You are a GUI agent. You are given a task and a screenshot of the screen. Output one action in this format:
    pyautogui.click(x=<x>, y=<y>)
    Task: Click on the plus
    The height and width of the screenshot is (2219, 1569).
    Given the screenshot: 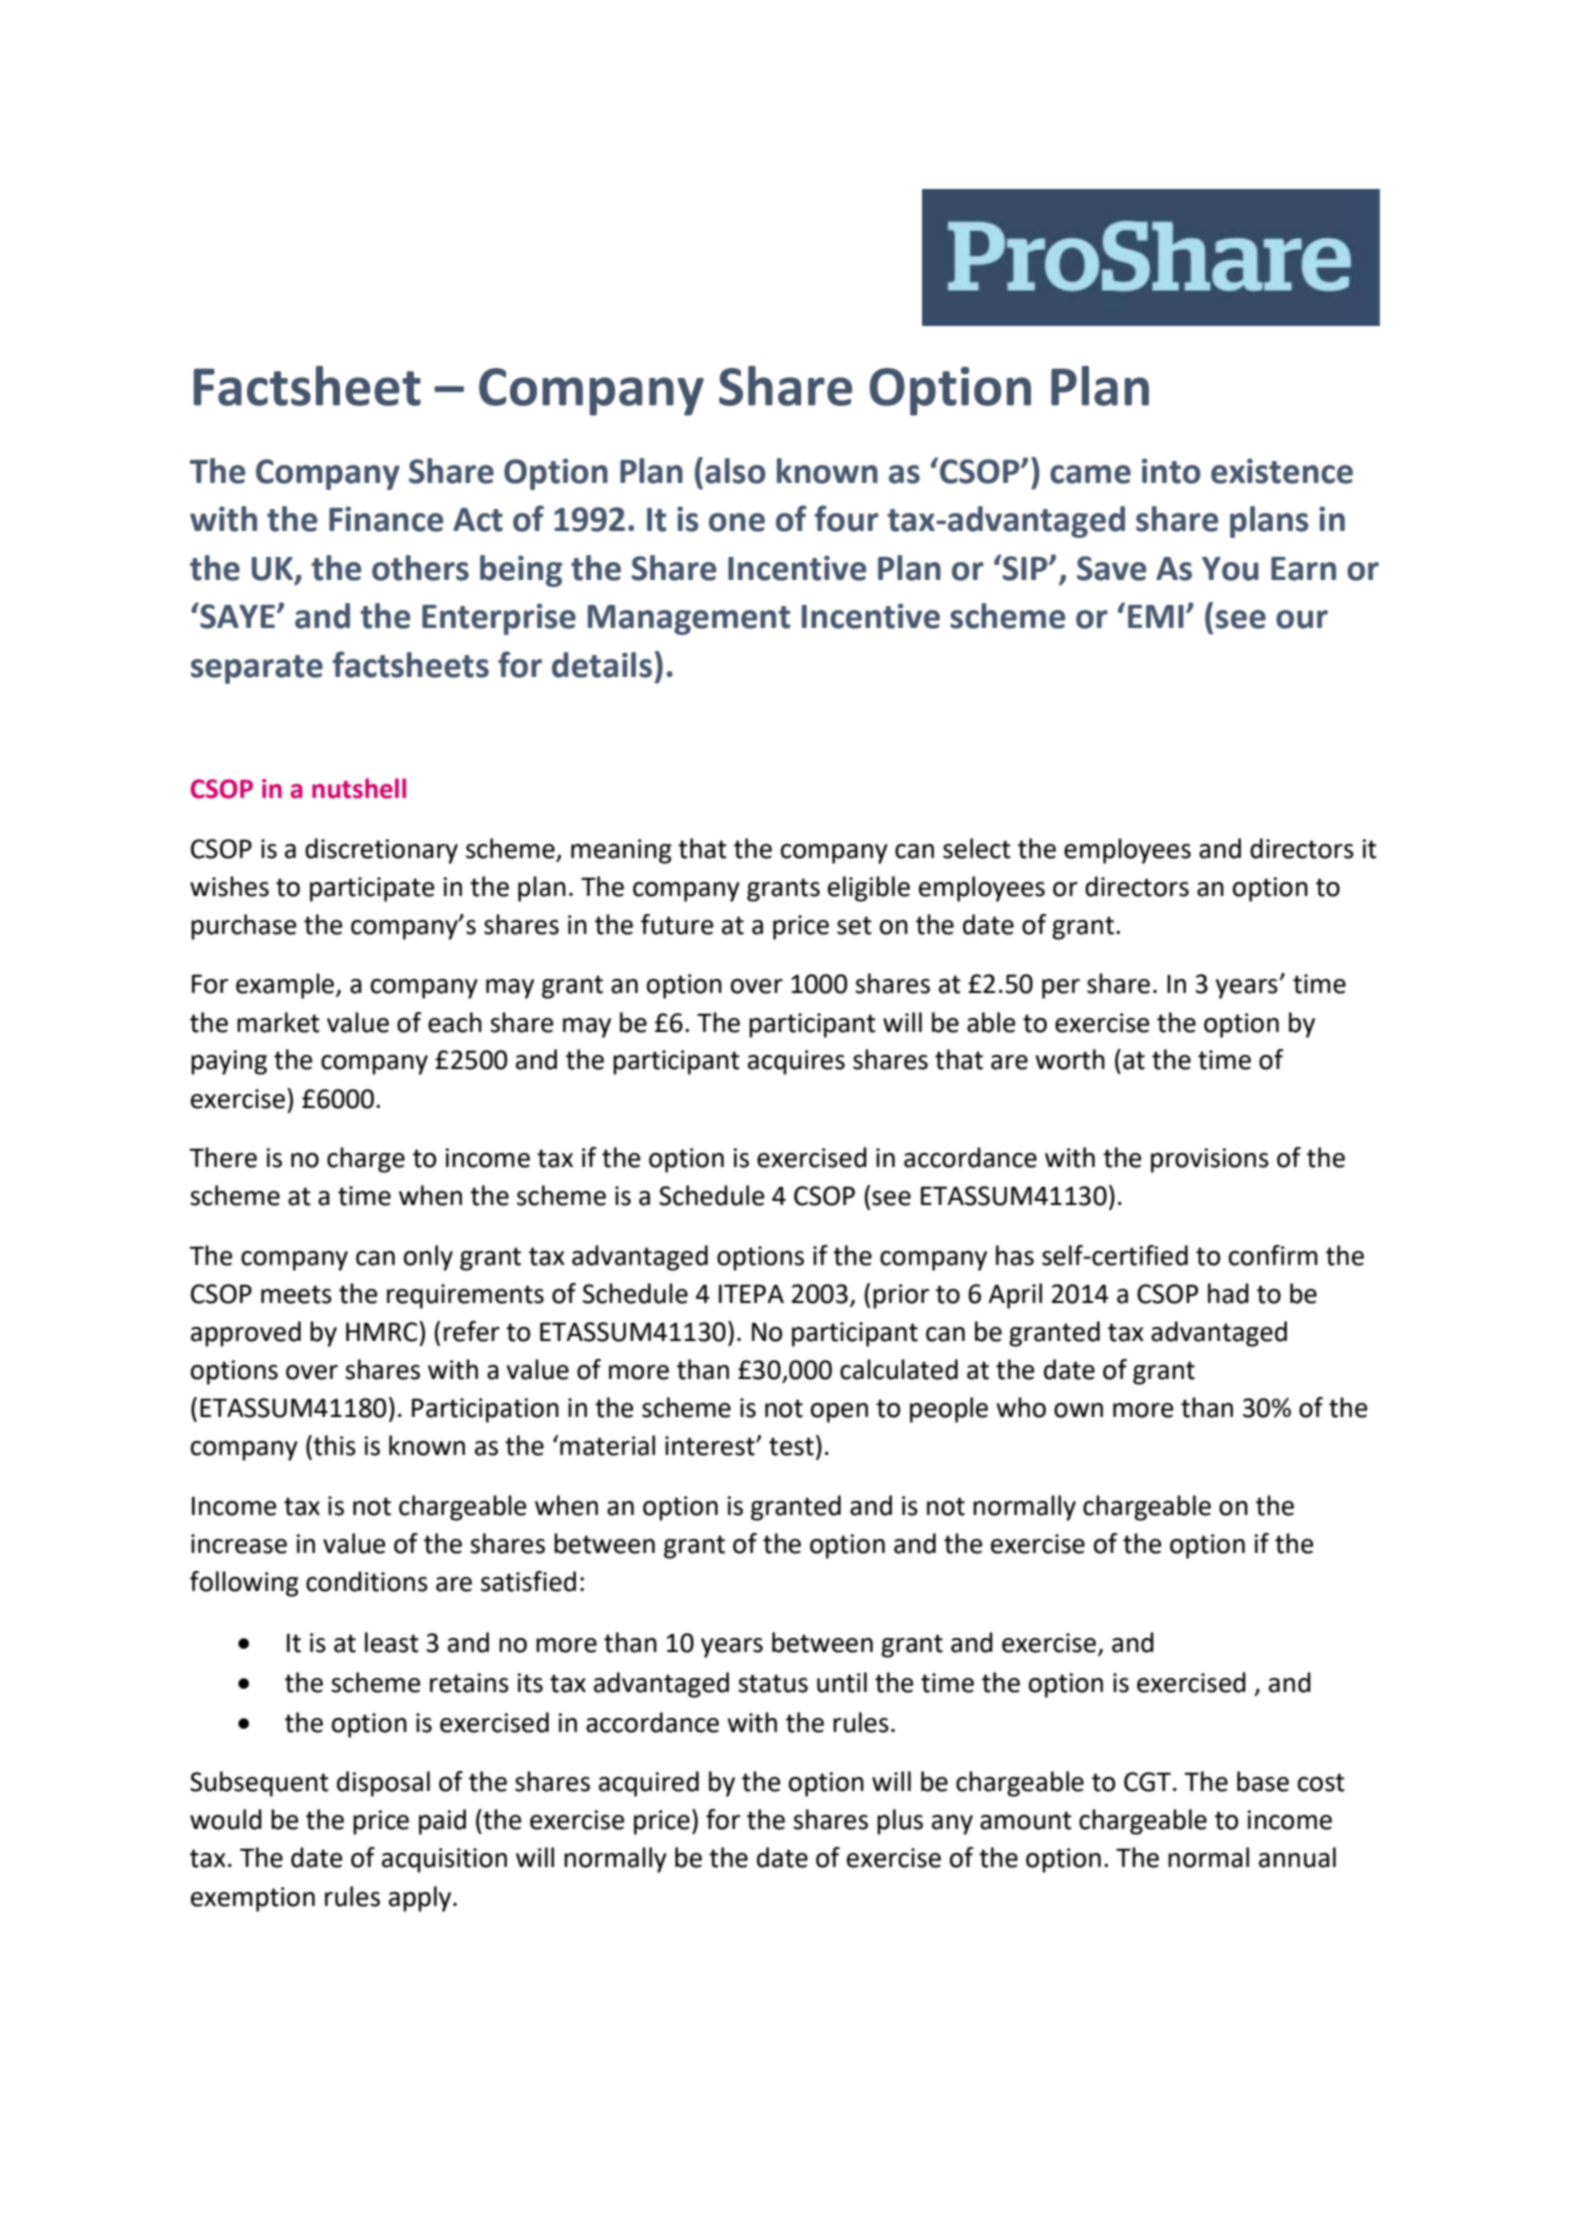 What is the action you would take?
    pyautogui.click(x=900, y=1822)
